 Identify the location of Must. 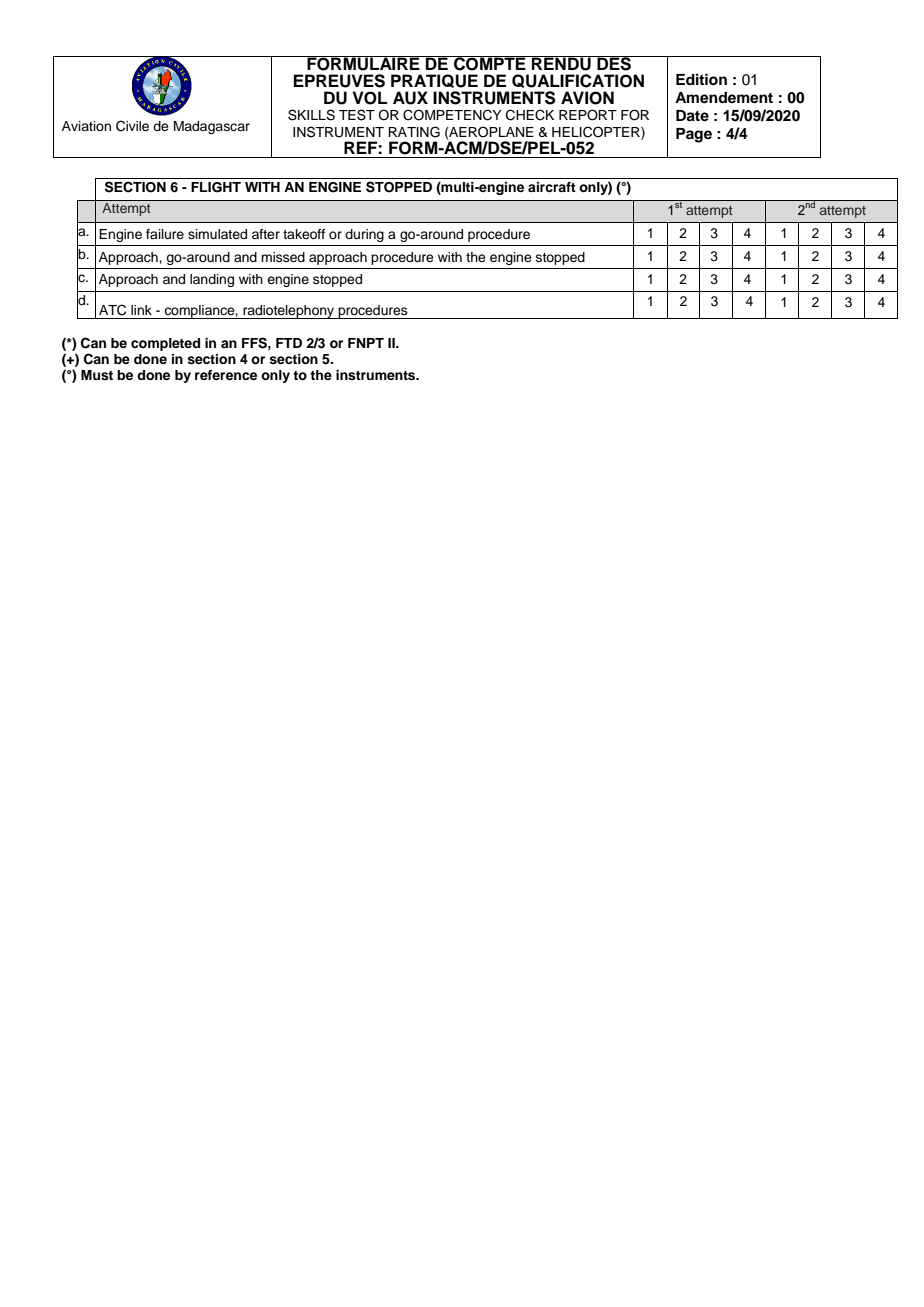
(97, 375).
